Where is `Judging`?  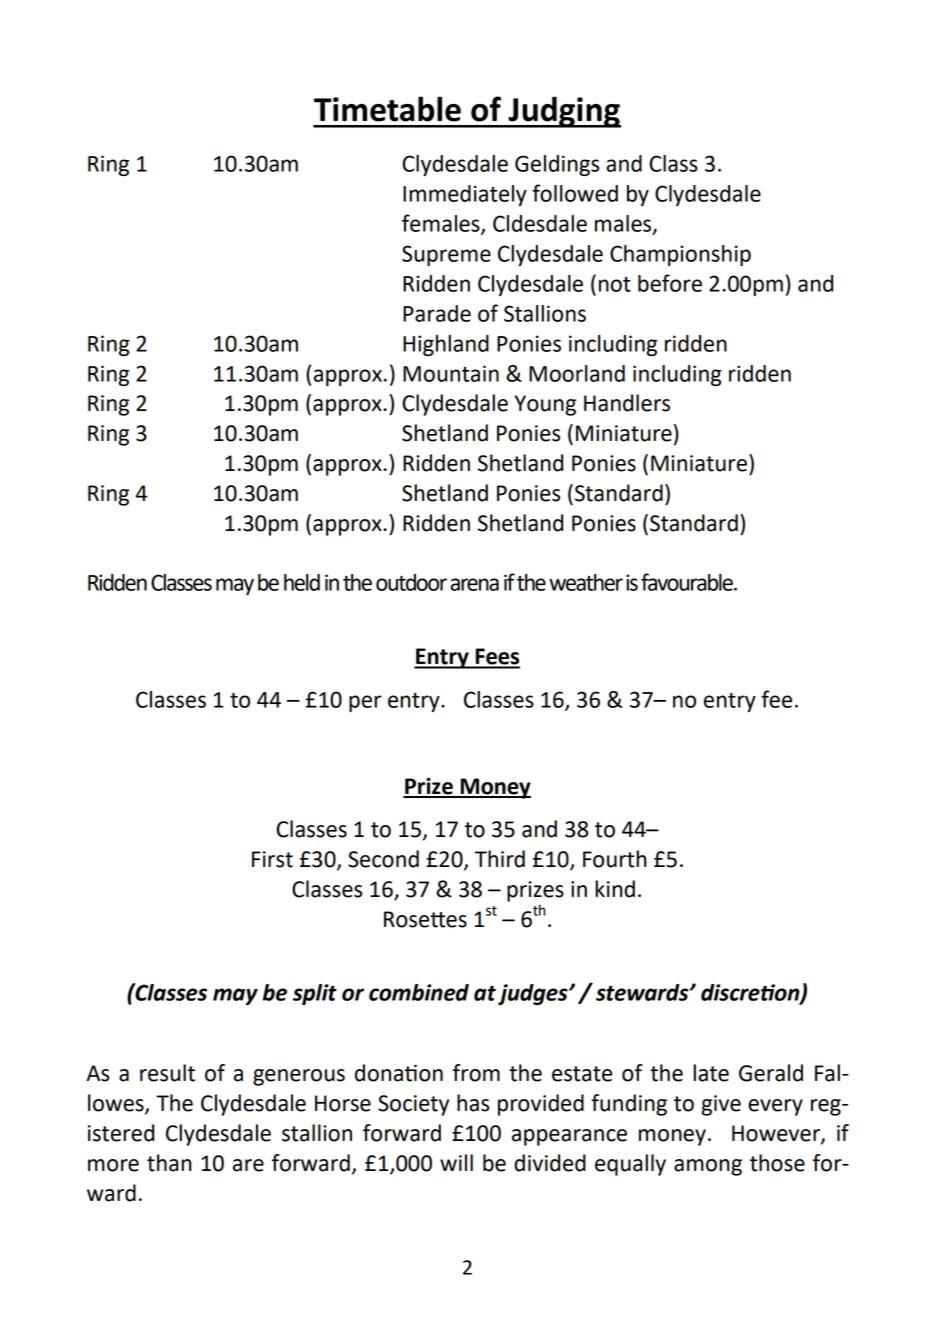
Judging is located at coordinates (563, 112).
